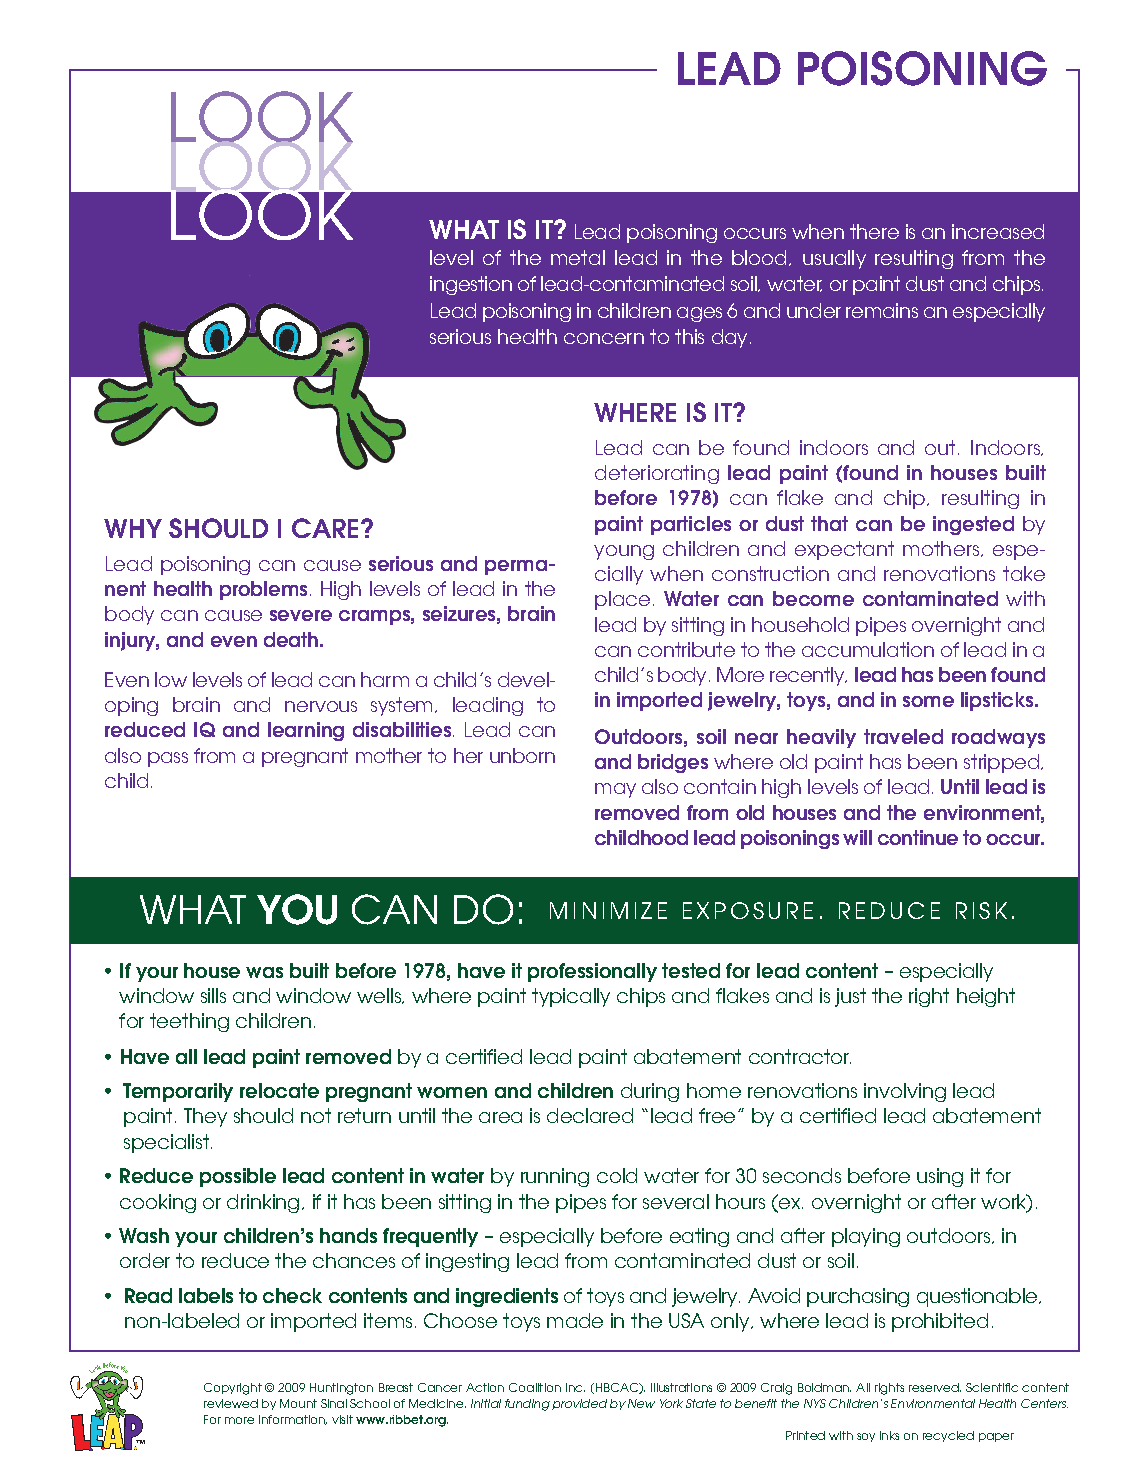 This screenshot has width=1146, height=1483. What do you see at coordinates (471, 285) in the screenshot?
I see `ingestion` at bounding box center [471, 285].
